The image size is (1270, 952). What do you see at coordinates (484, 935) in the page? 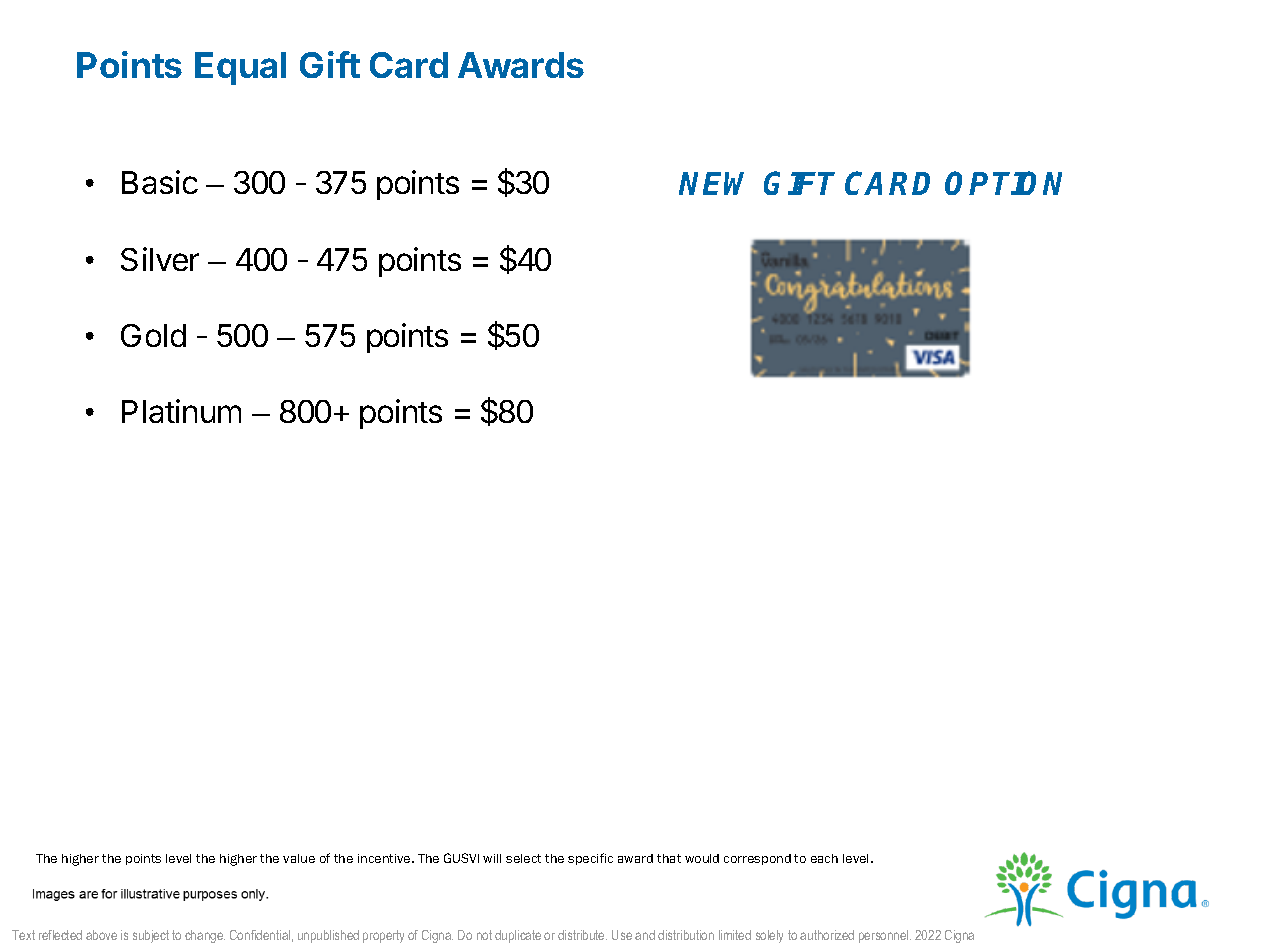
I see `not` at bounding box center [484, 935].
